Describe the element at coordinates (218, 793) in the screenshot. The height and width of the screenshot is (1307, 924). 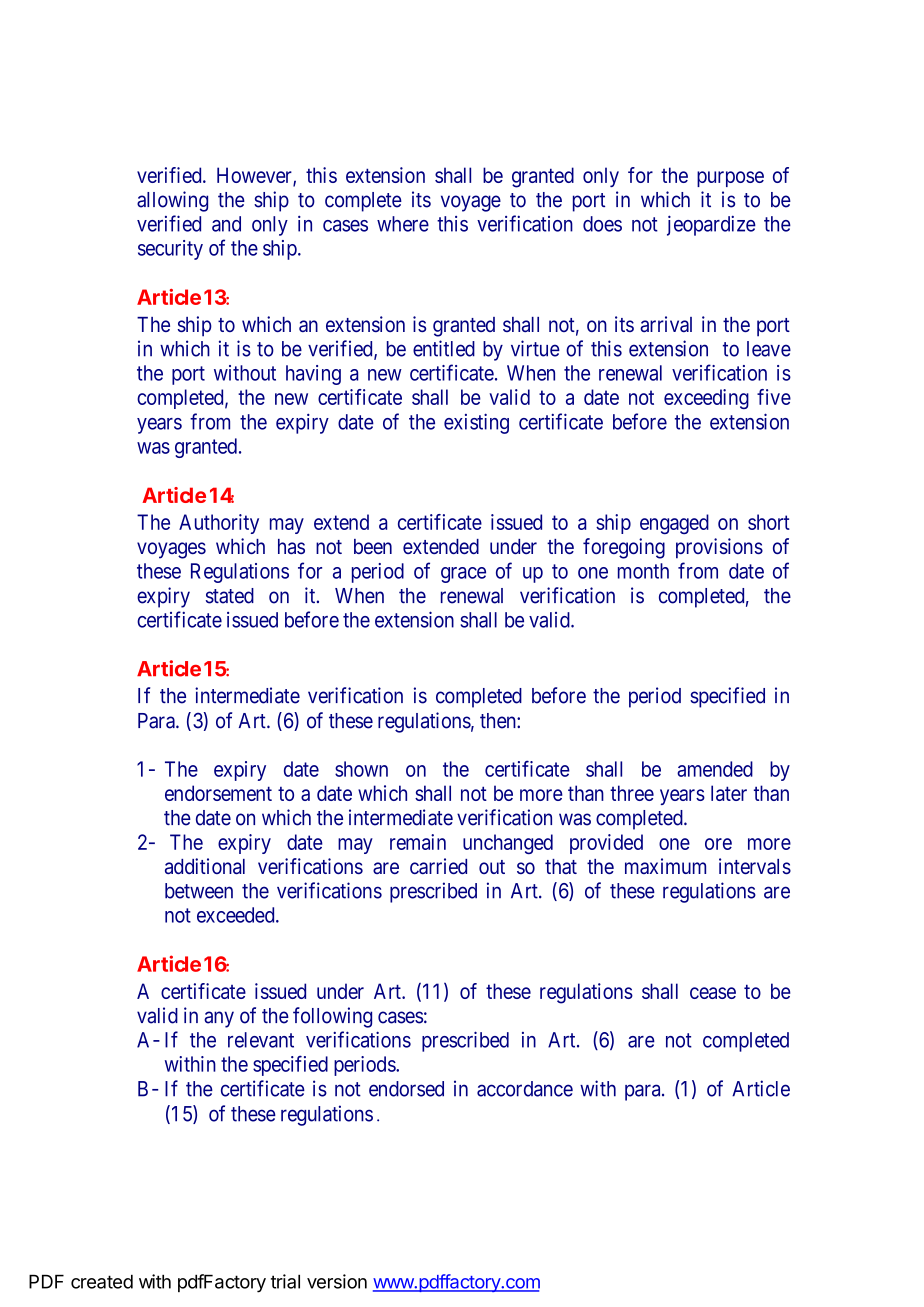
I see `endorsement` at that location.
